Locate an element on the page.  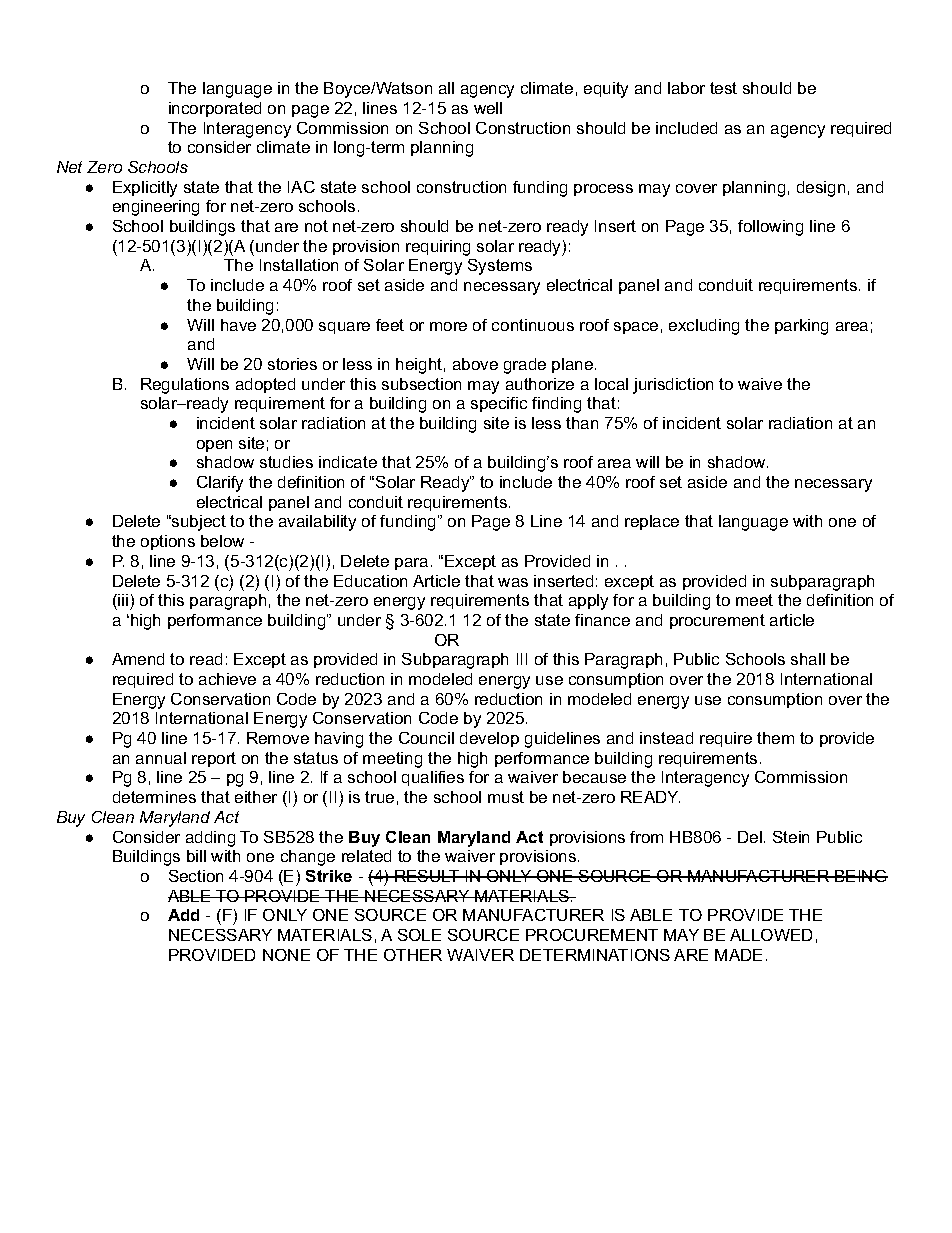
incorporated is located at coordinates (215, 109).
